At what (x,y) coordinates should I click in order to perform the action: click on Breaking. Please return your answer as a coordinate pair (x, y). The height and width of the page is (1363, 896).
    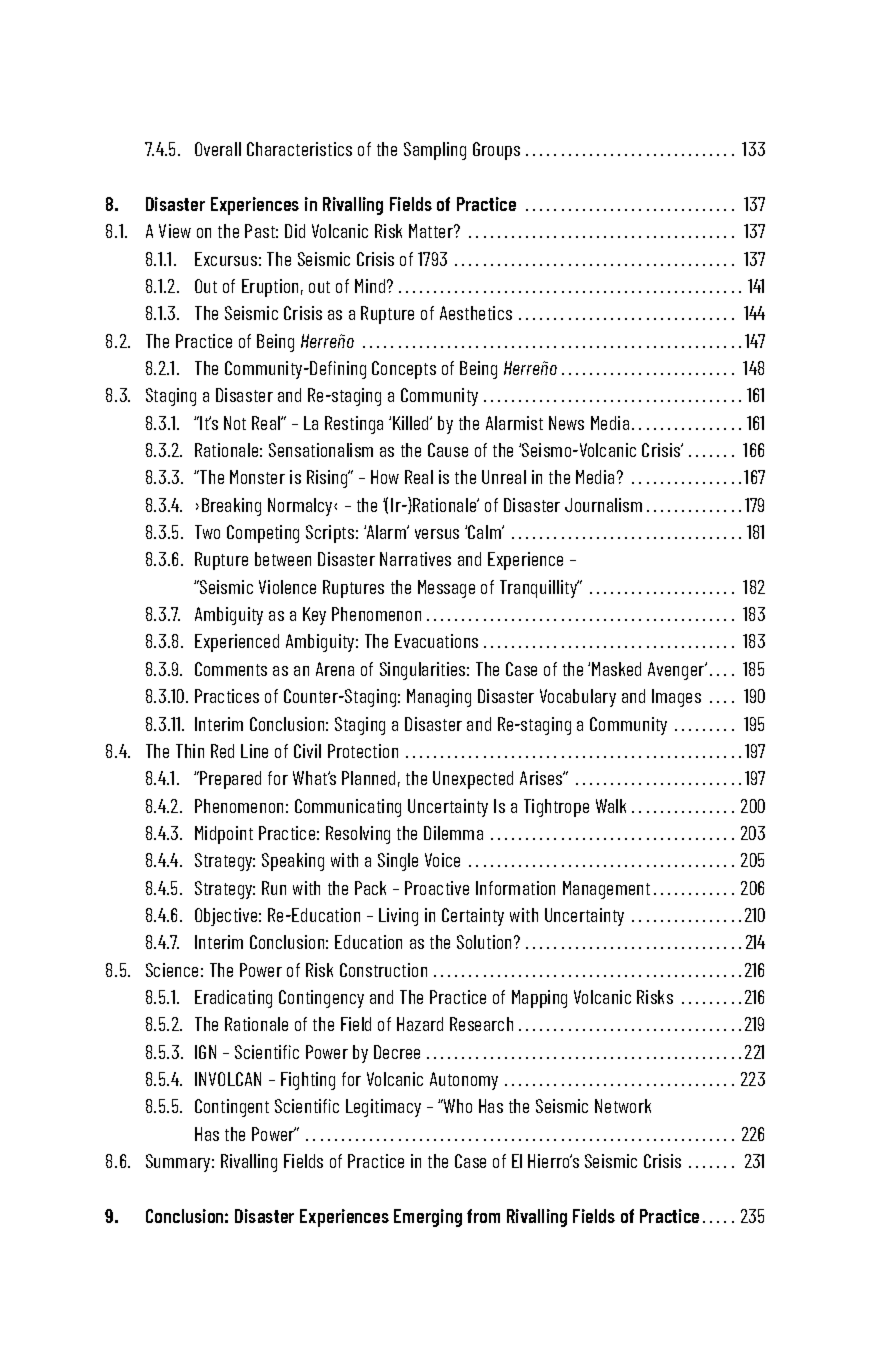
    Looking at the image, I should click on (231, 507).
